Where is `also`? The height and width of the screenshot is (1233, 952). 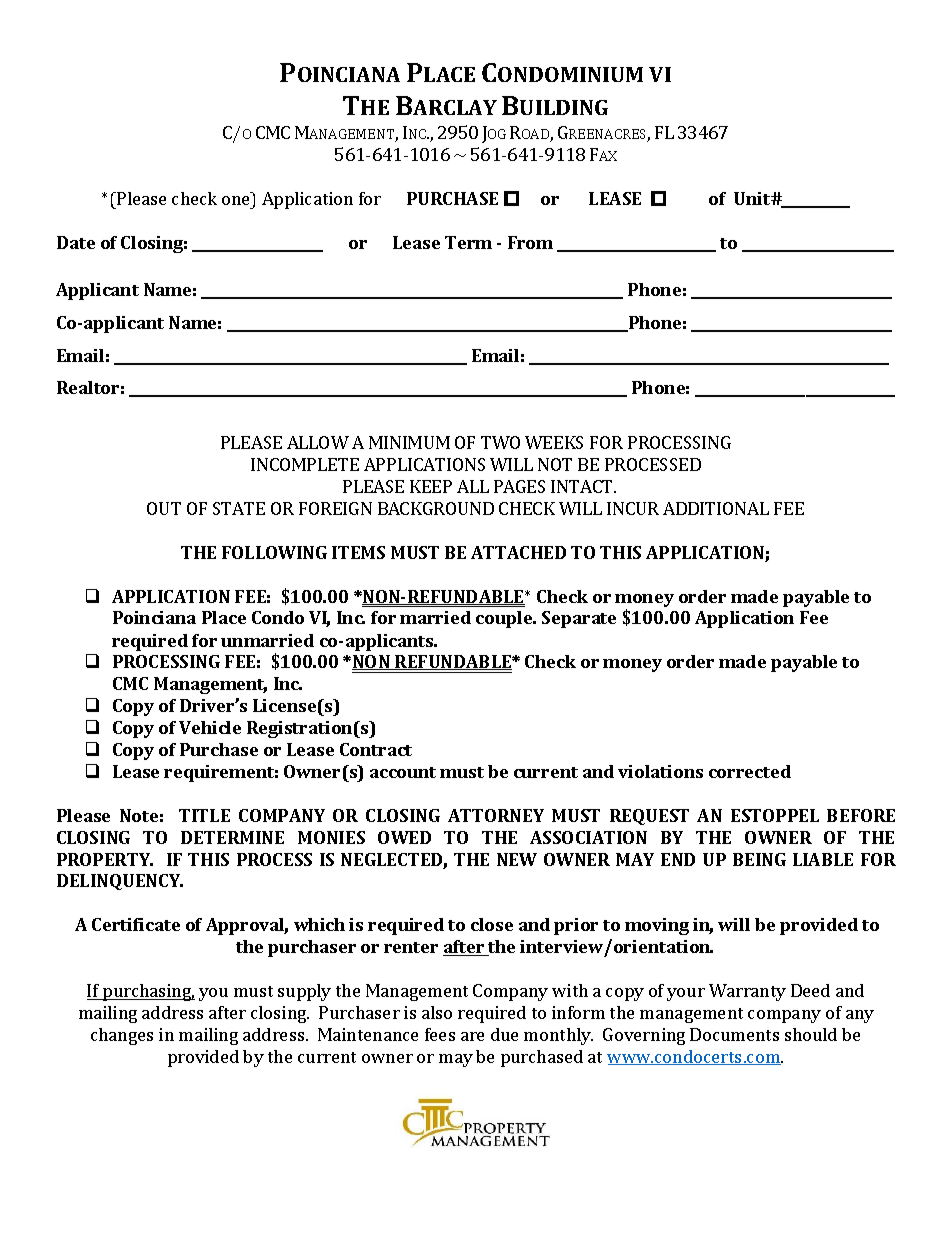 also is located at coordinates (437, 1012).
